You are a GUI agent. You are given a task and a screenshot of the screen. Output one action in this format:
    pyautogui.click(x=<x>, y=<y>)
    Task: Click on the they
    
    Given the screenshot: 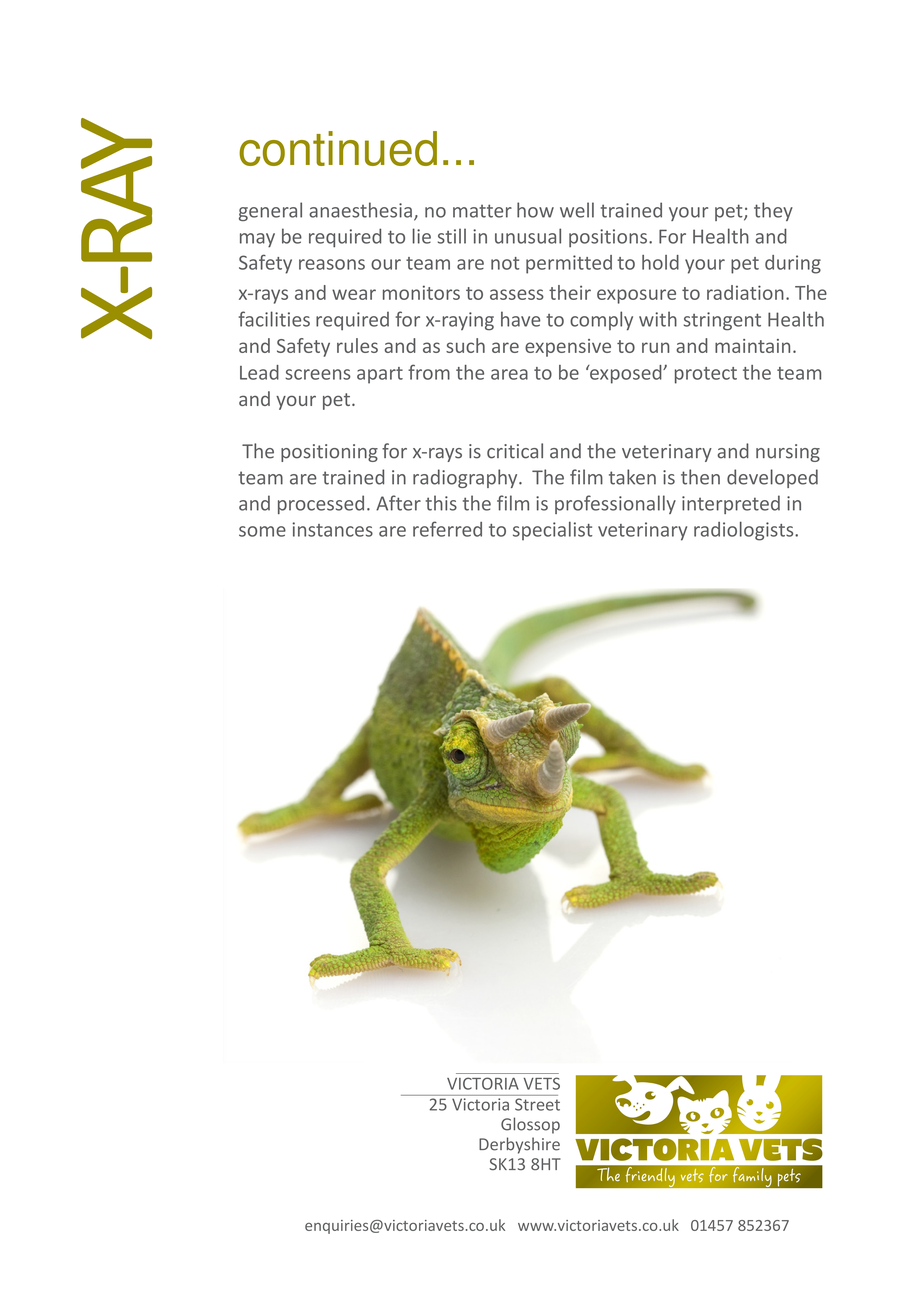 What is the action you would take?
    pyautogui.click(x=773, y=211)
